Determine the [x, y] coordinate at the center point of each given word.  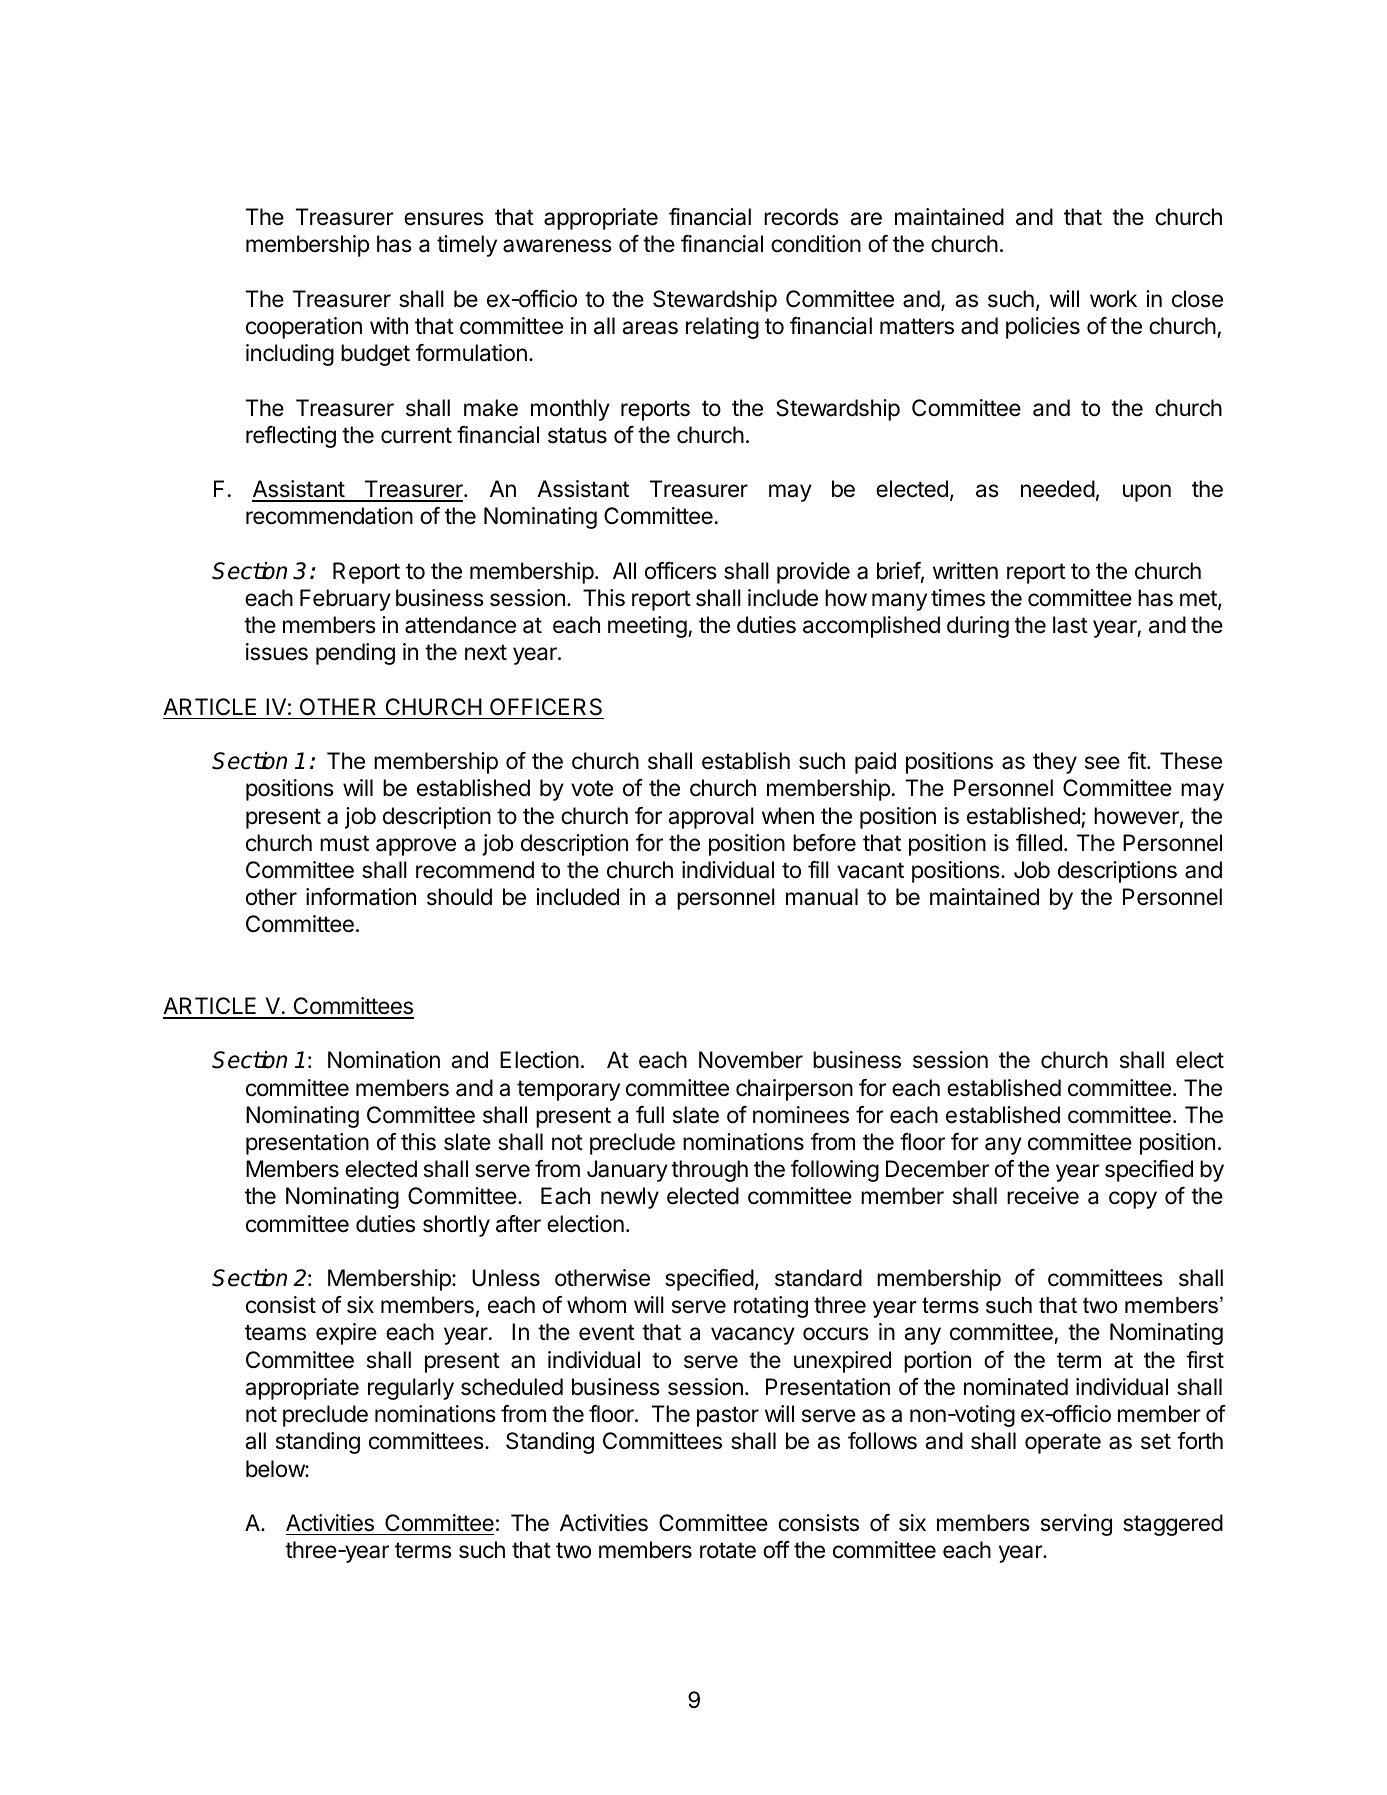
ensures [444, 219]
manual [822, 897]
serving [1076, 1525]
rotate [728, 1550]
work [1113, 298]
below [276, 1469]
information [361, 897]
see [1102, 763]
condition [816, 244]
